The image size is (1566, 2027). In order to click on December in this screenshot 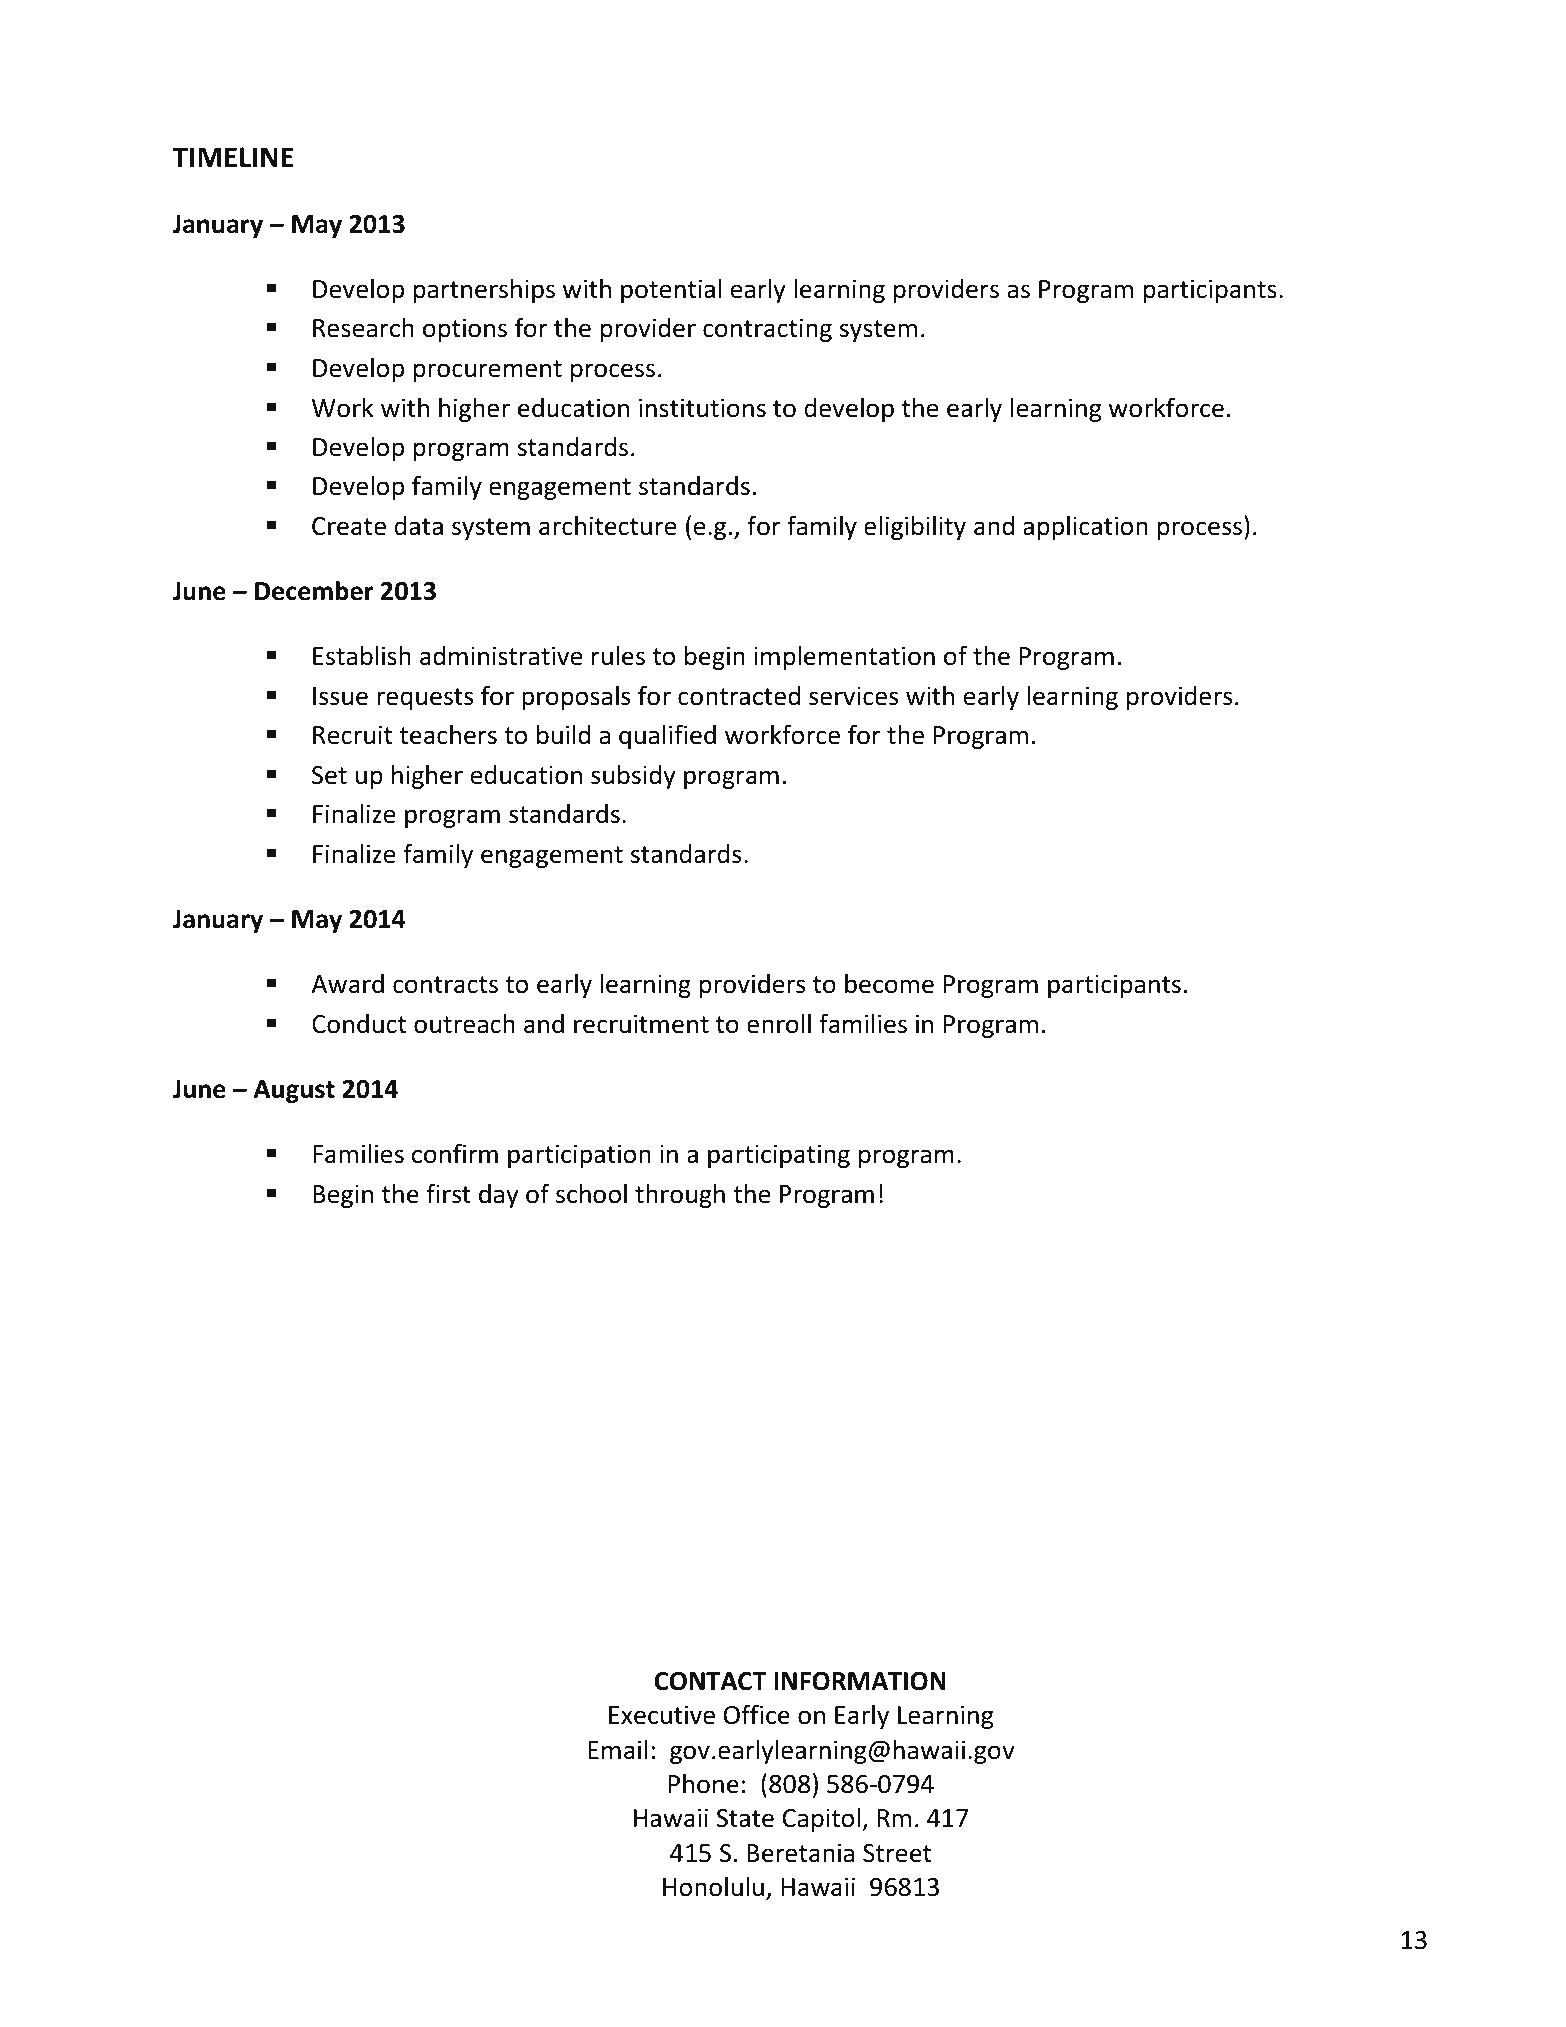, I will do `click(314, 591)`.
